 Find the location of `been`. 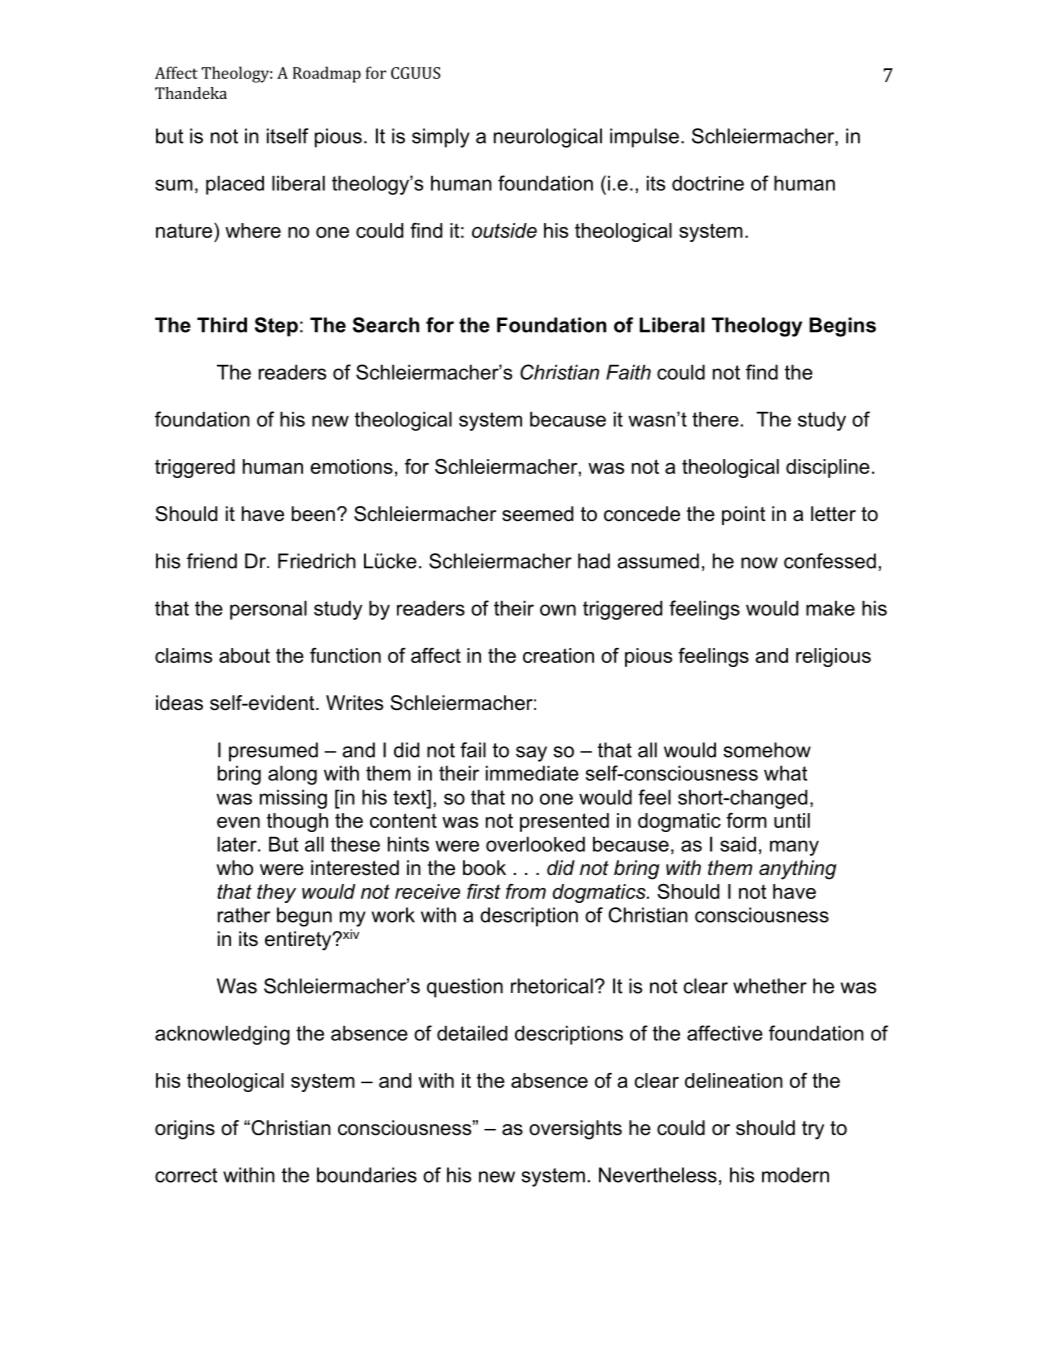

been is located at coordinates (313, 514).
